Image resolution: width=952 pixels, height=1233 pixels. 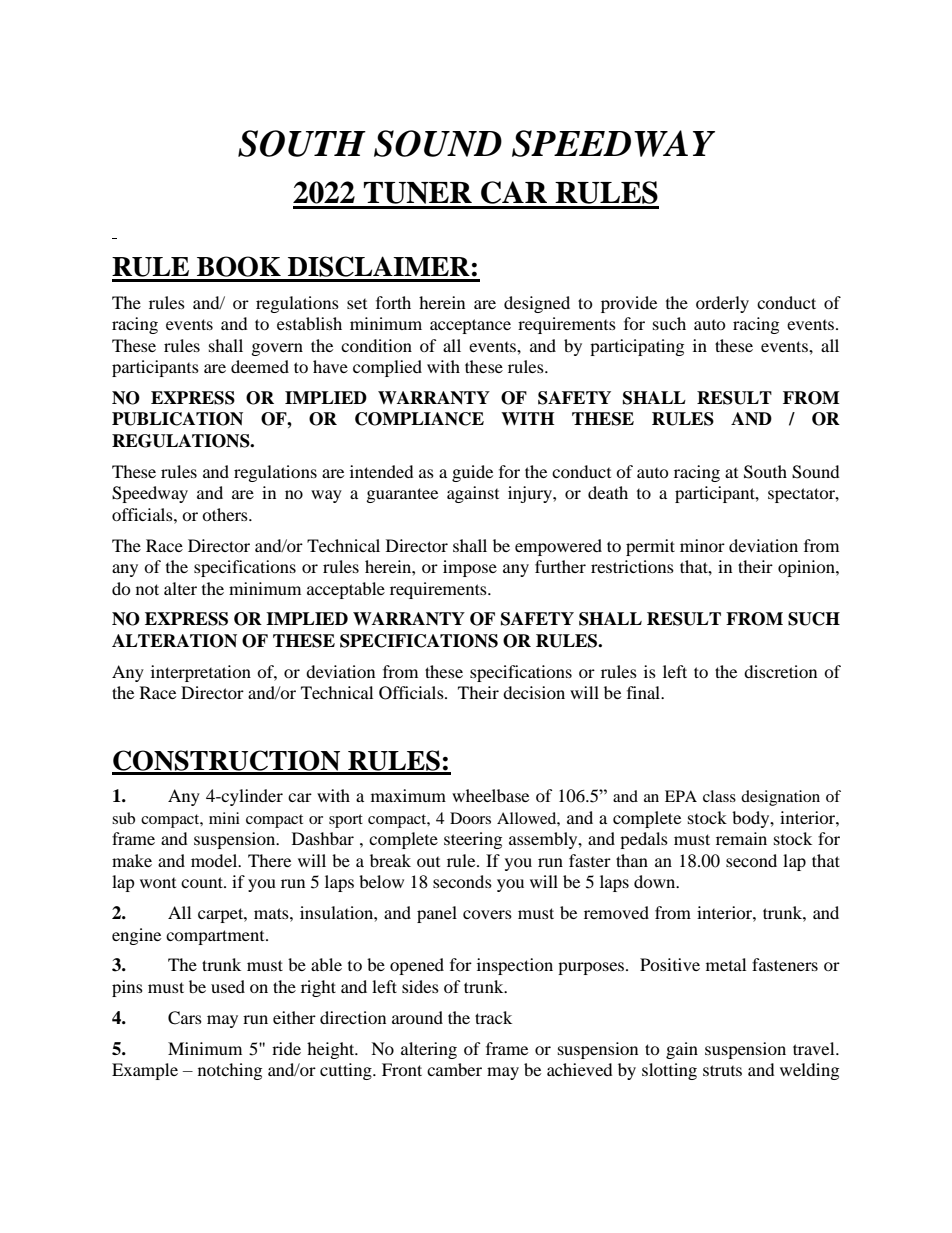 I want to click on decision, so click(x=534, y=692).
